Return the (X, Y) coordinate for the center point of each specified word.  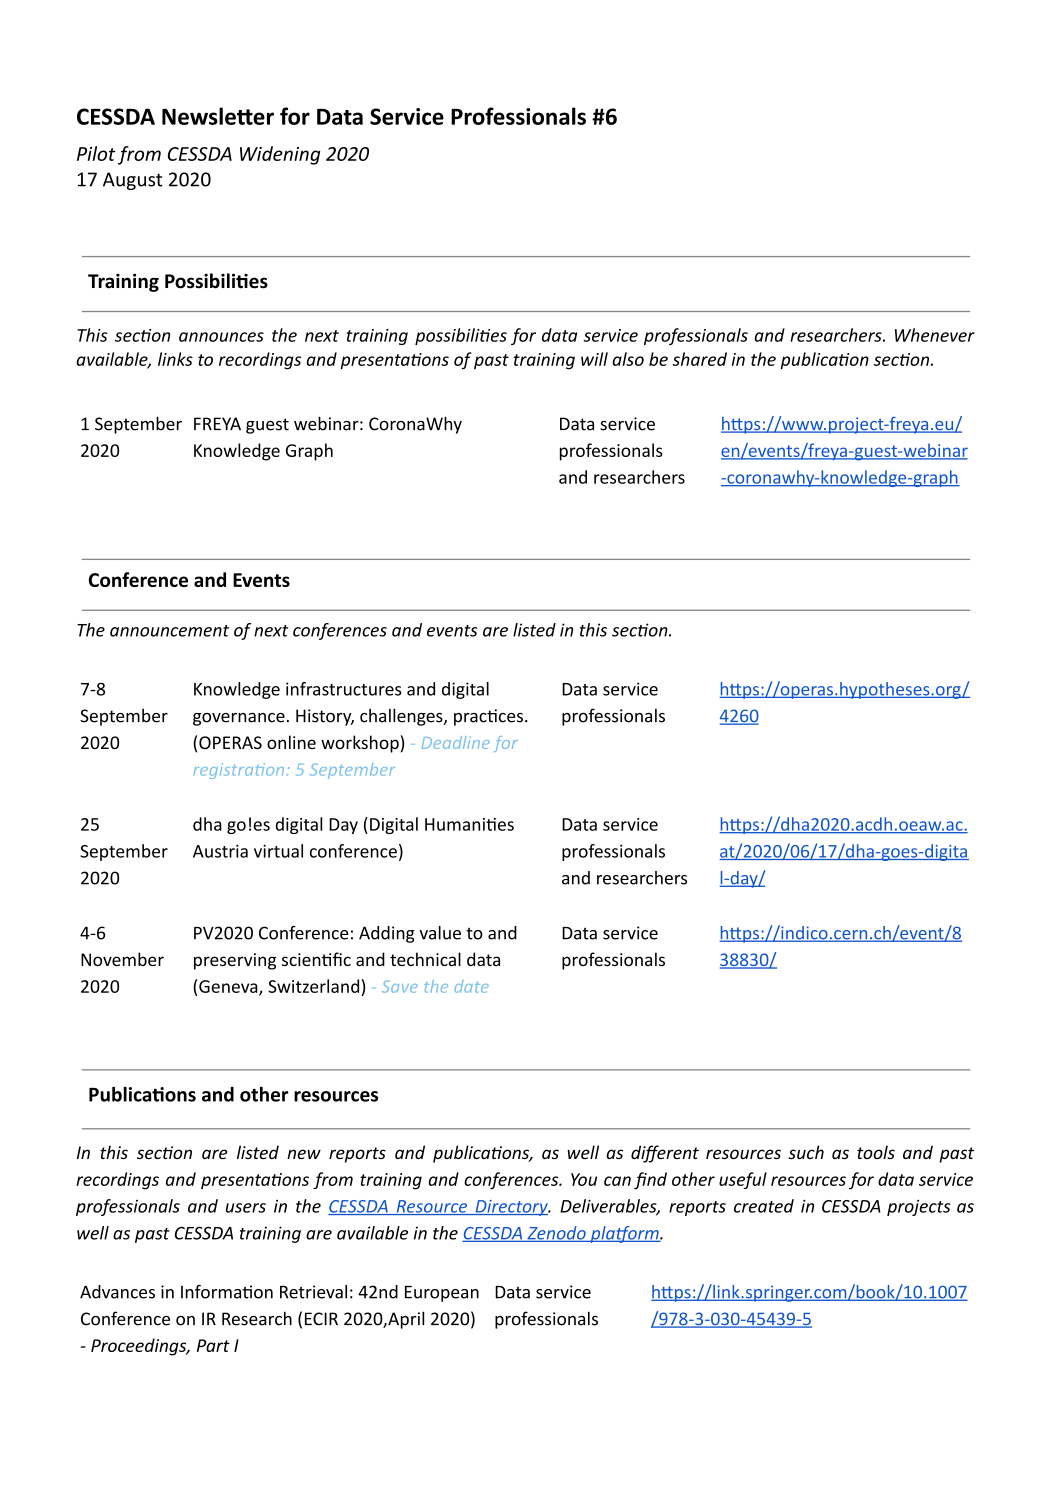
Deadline (456, 742)
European (442, 1294)
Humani (456, 824)
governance (239, 719)
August (133, 181)
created (764, 1206)
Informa (212, 1292)
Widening (280, 155)
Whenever (935, 335)
